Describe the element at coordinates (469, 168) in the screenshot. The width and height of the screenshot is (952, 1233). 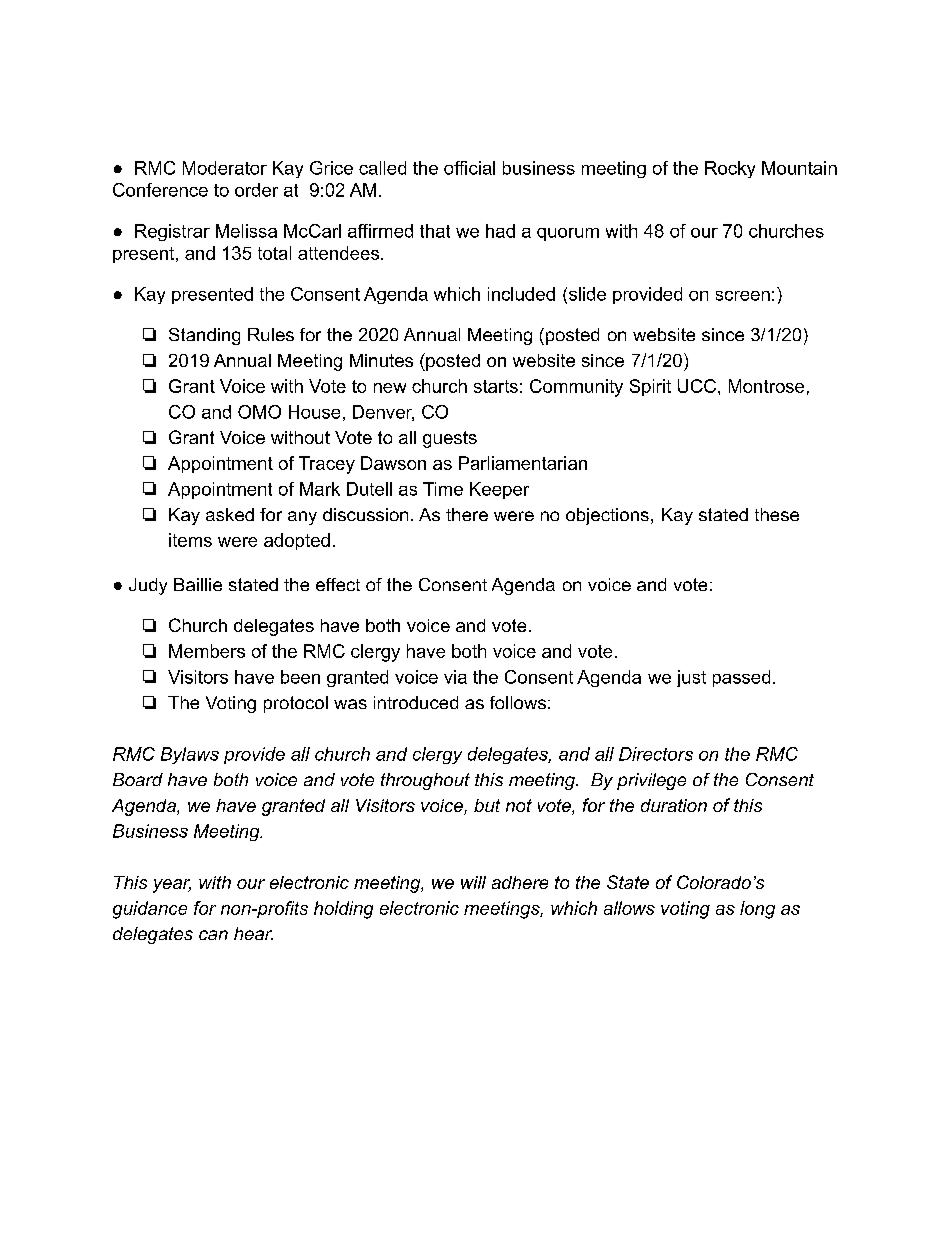
I see `official` at that location.
